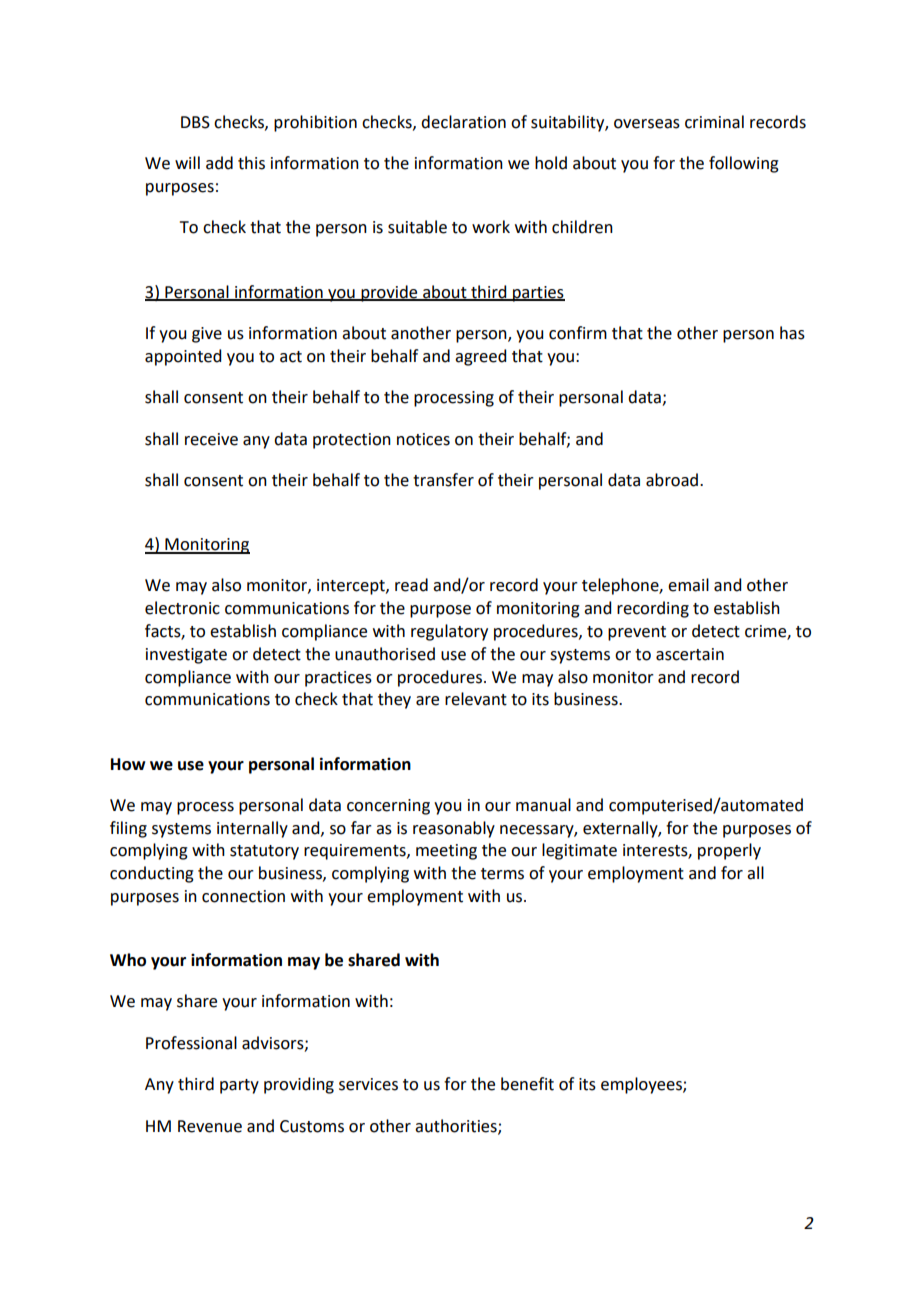 The width and height of the screenshot is (924, 1308). What do you see at coordinates (457, 1126) in the screenshot?
I see `authorities` at bounding box center [457, 1126].
